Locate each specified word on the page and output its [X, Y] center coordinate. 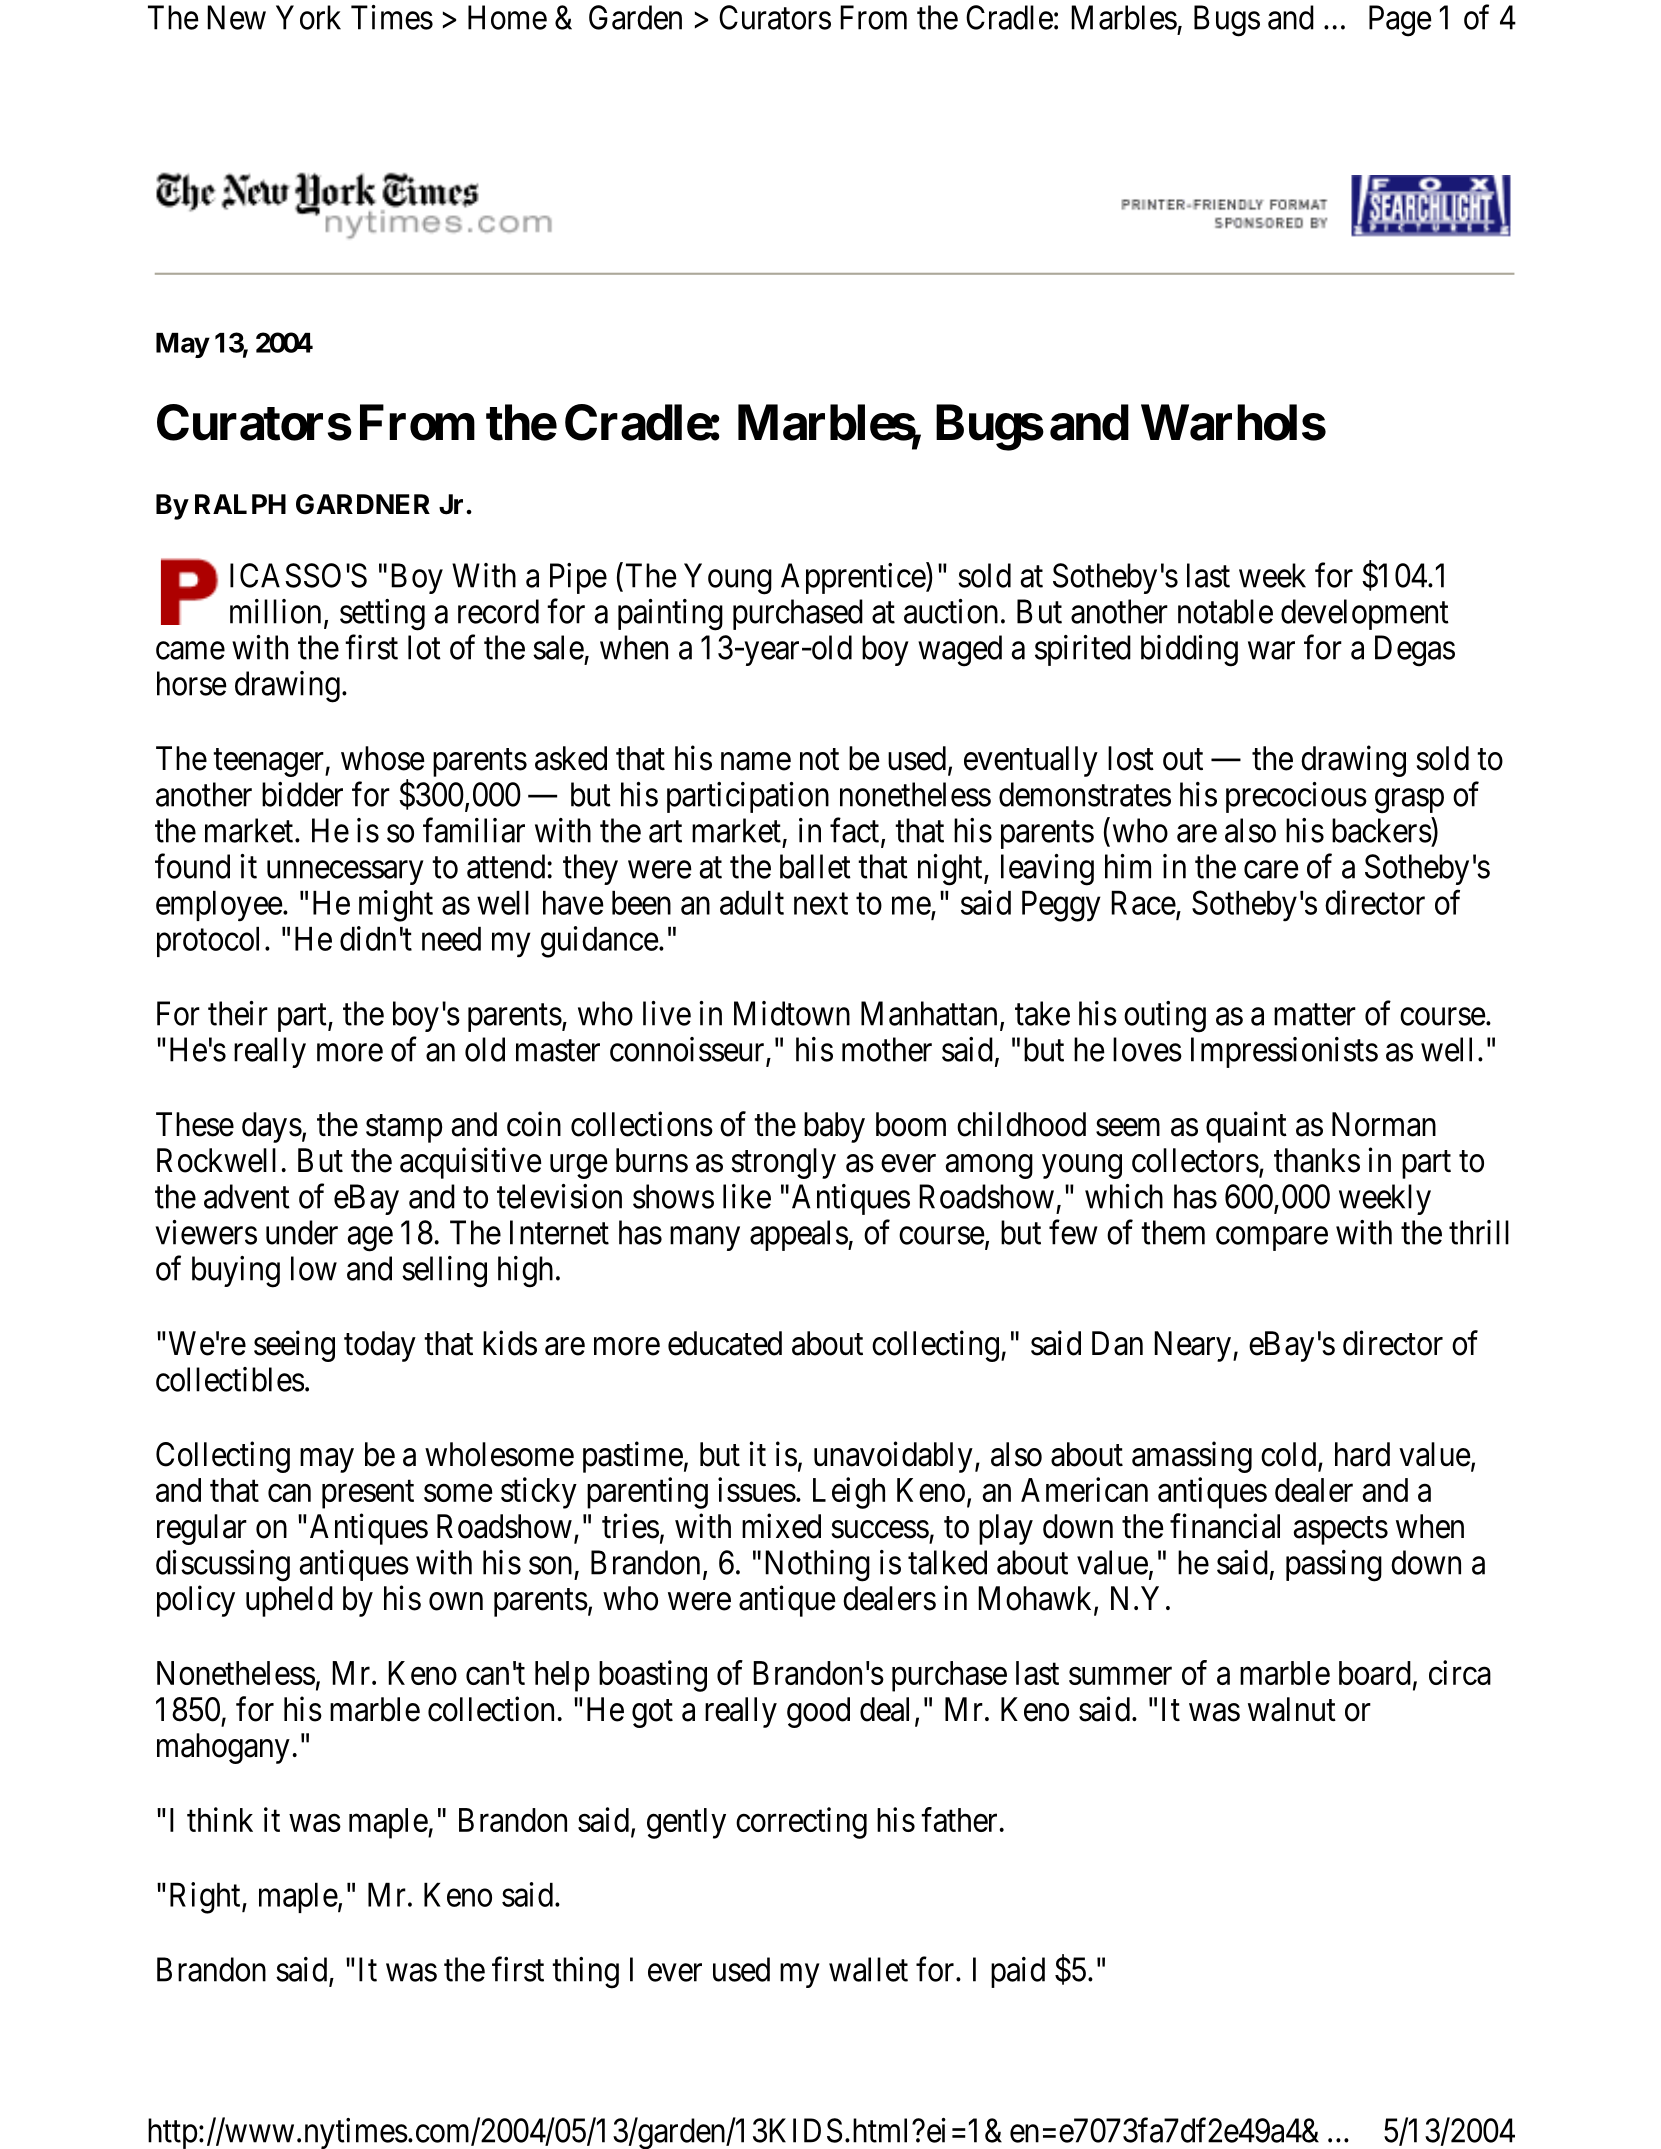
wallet [868, 1969]
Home [507, 17]
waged [960, 651]
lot [424, 647]
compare [1272, 1239]
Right [206, 1898]
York [308, 17]
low [314, 1268]
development [1365, 614]
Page [1400, 21]
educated [725, 1343]
